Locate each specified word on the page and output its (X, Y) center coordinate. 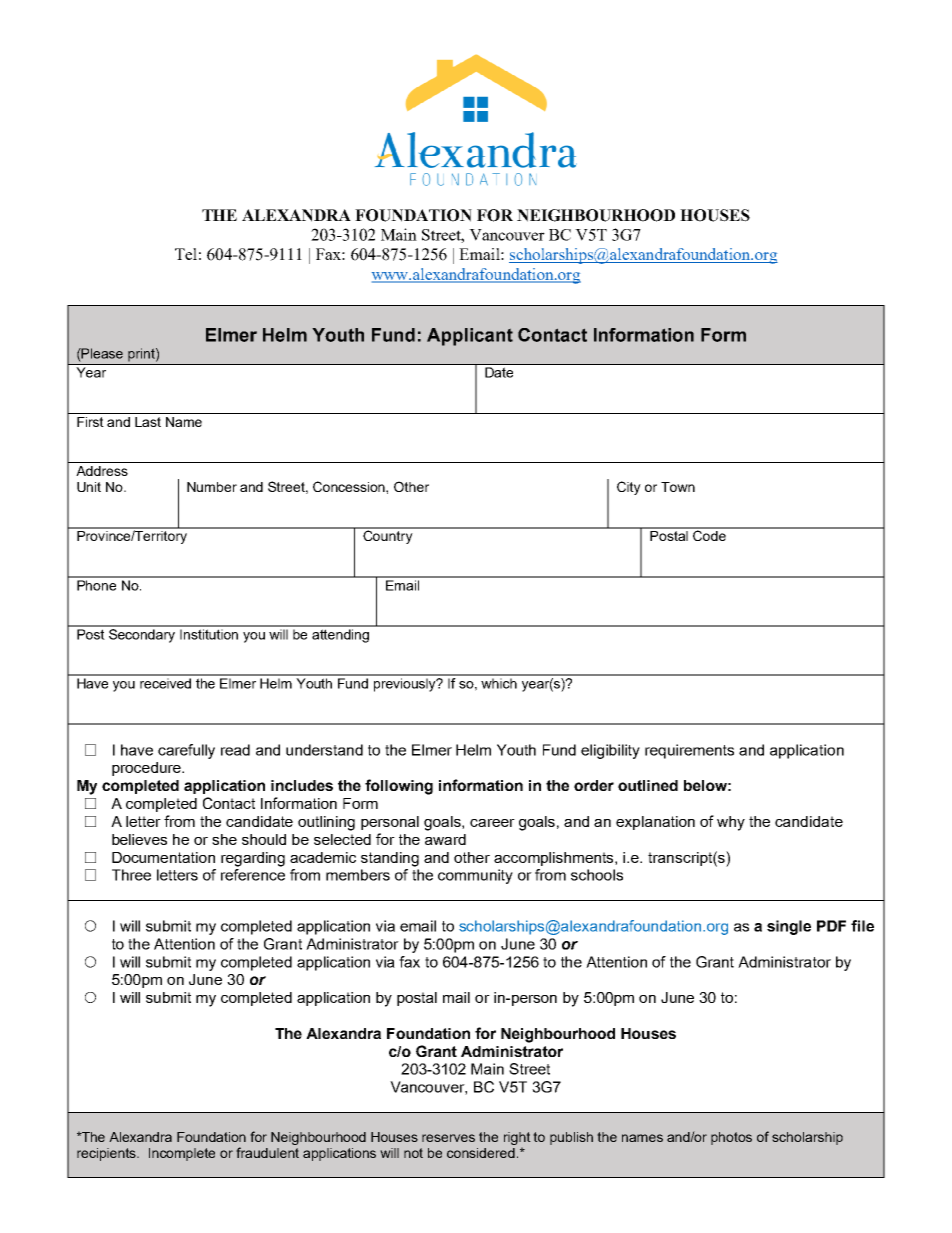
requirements (689, 751)
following (399, 787)
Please (101, 353)
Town (678, 487)
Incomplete (182, 1154)
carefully (186, 751)
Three (131, 875)
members (358, 875)
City (629, 488)
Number (212, 487)
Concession (350, 486)
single (789, 927)
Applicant (470, 337)
